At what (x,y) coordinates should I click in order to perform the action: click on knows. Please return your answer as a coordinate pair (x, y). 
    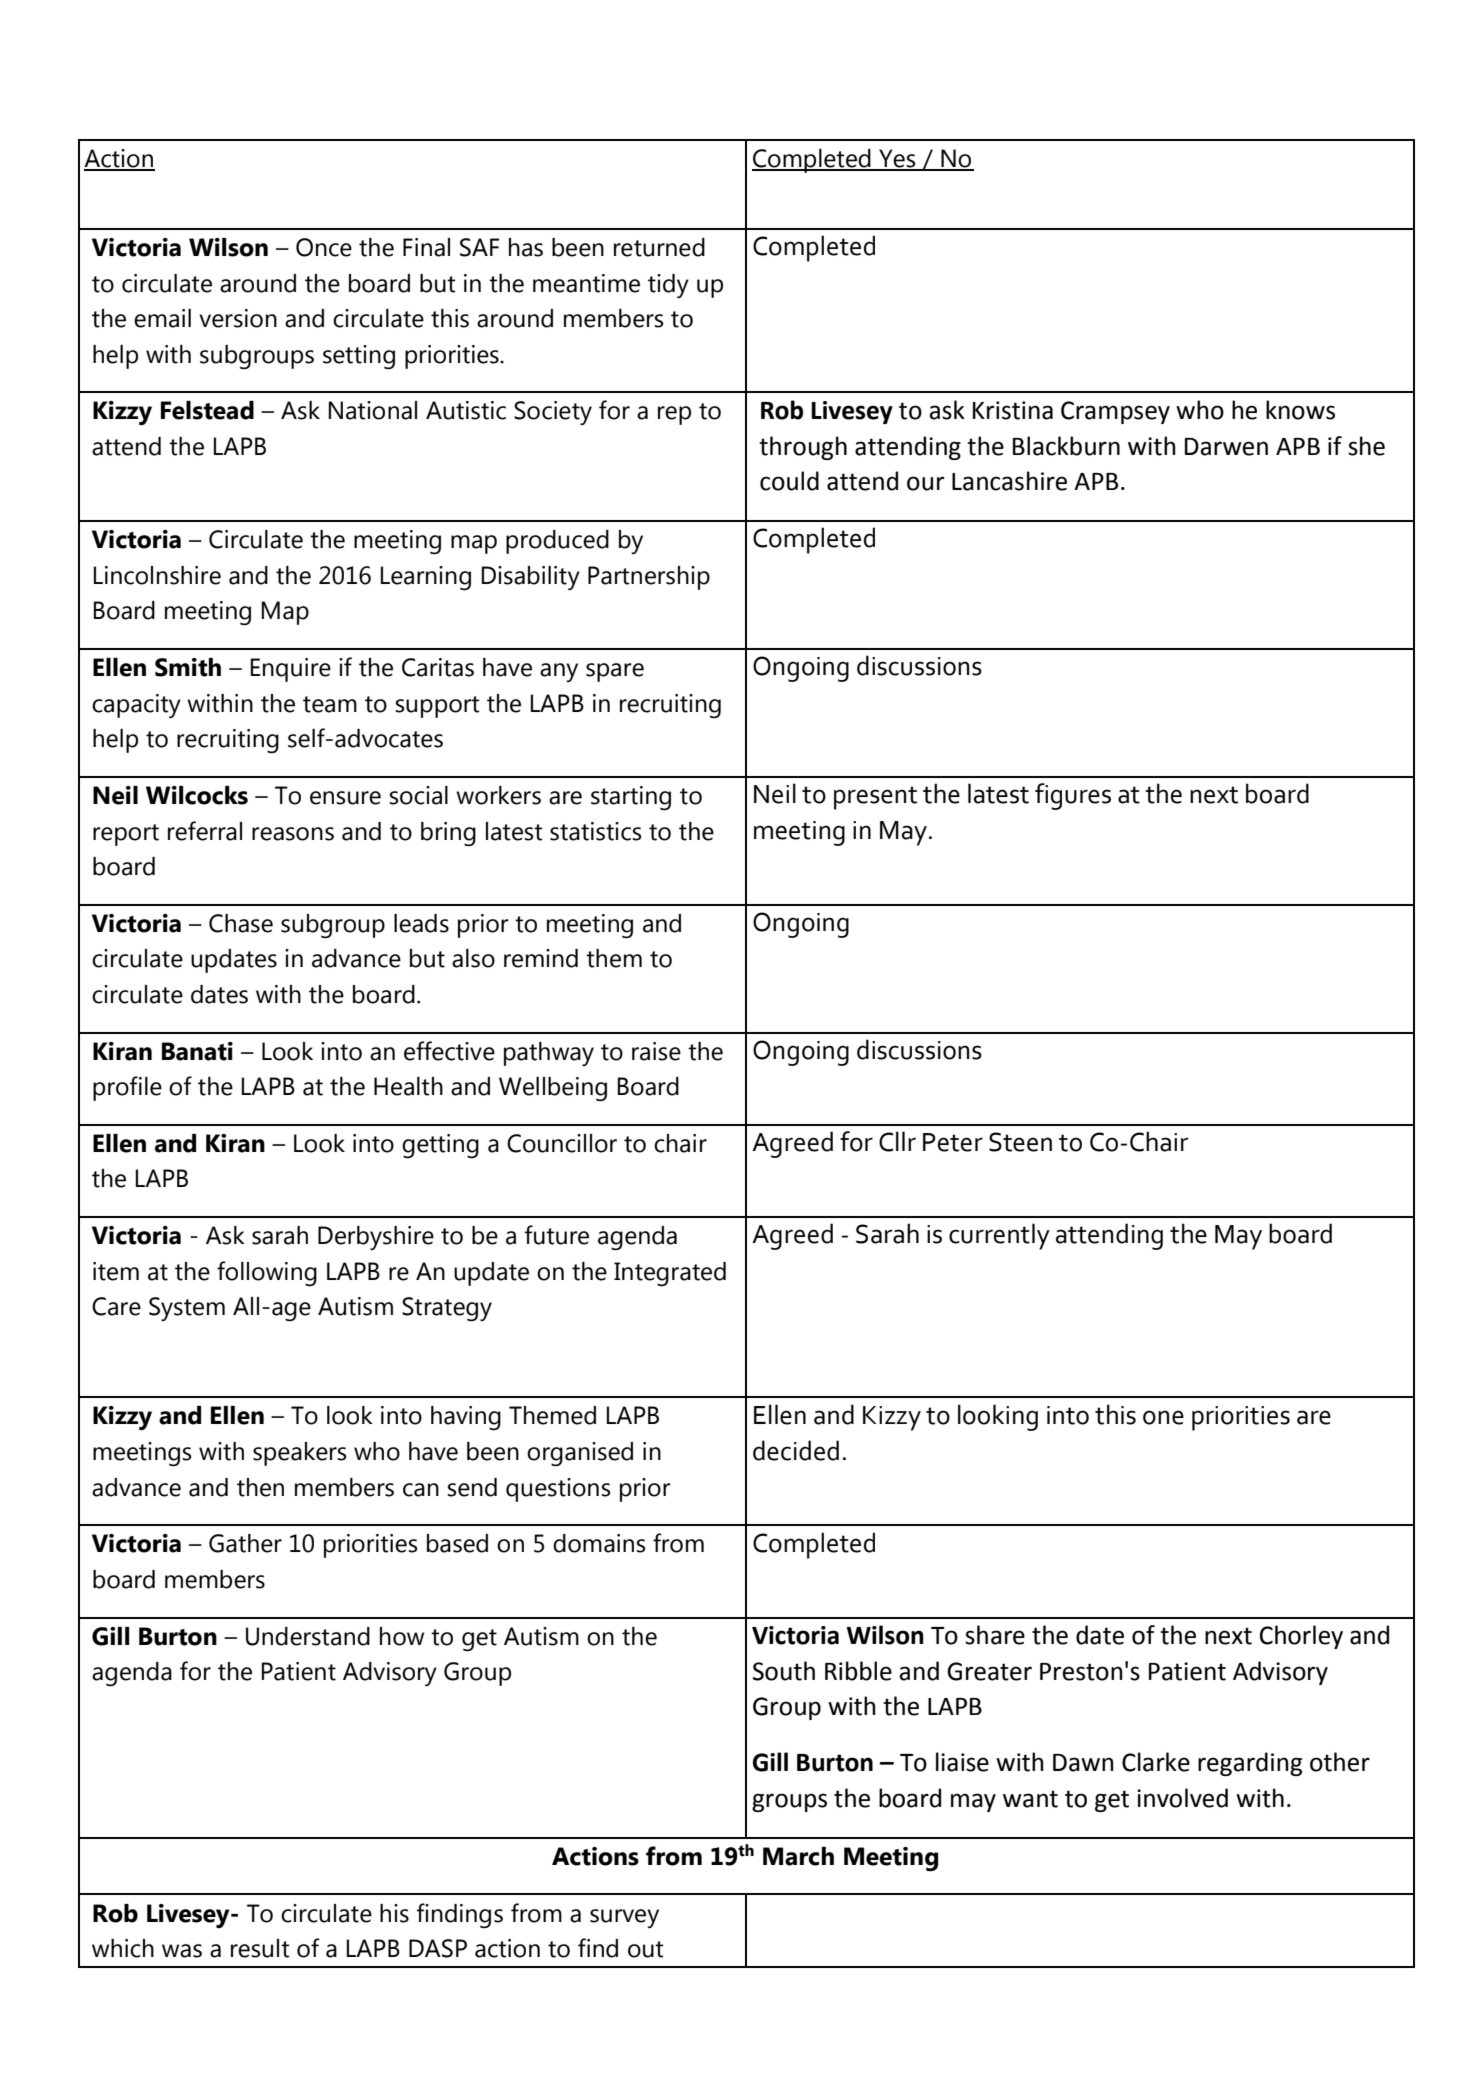
    Looking at the image, I should click on (1300, 410).
